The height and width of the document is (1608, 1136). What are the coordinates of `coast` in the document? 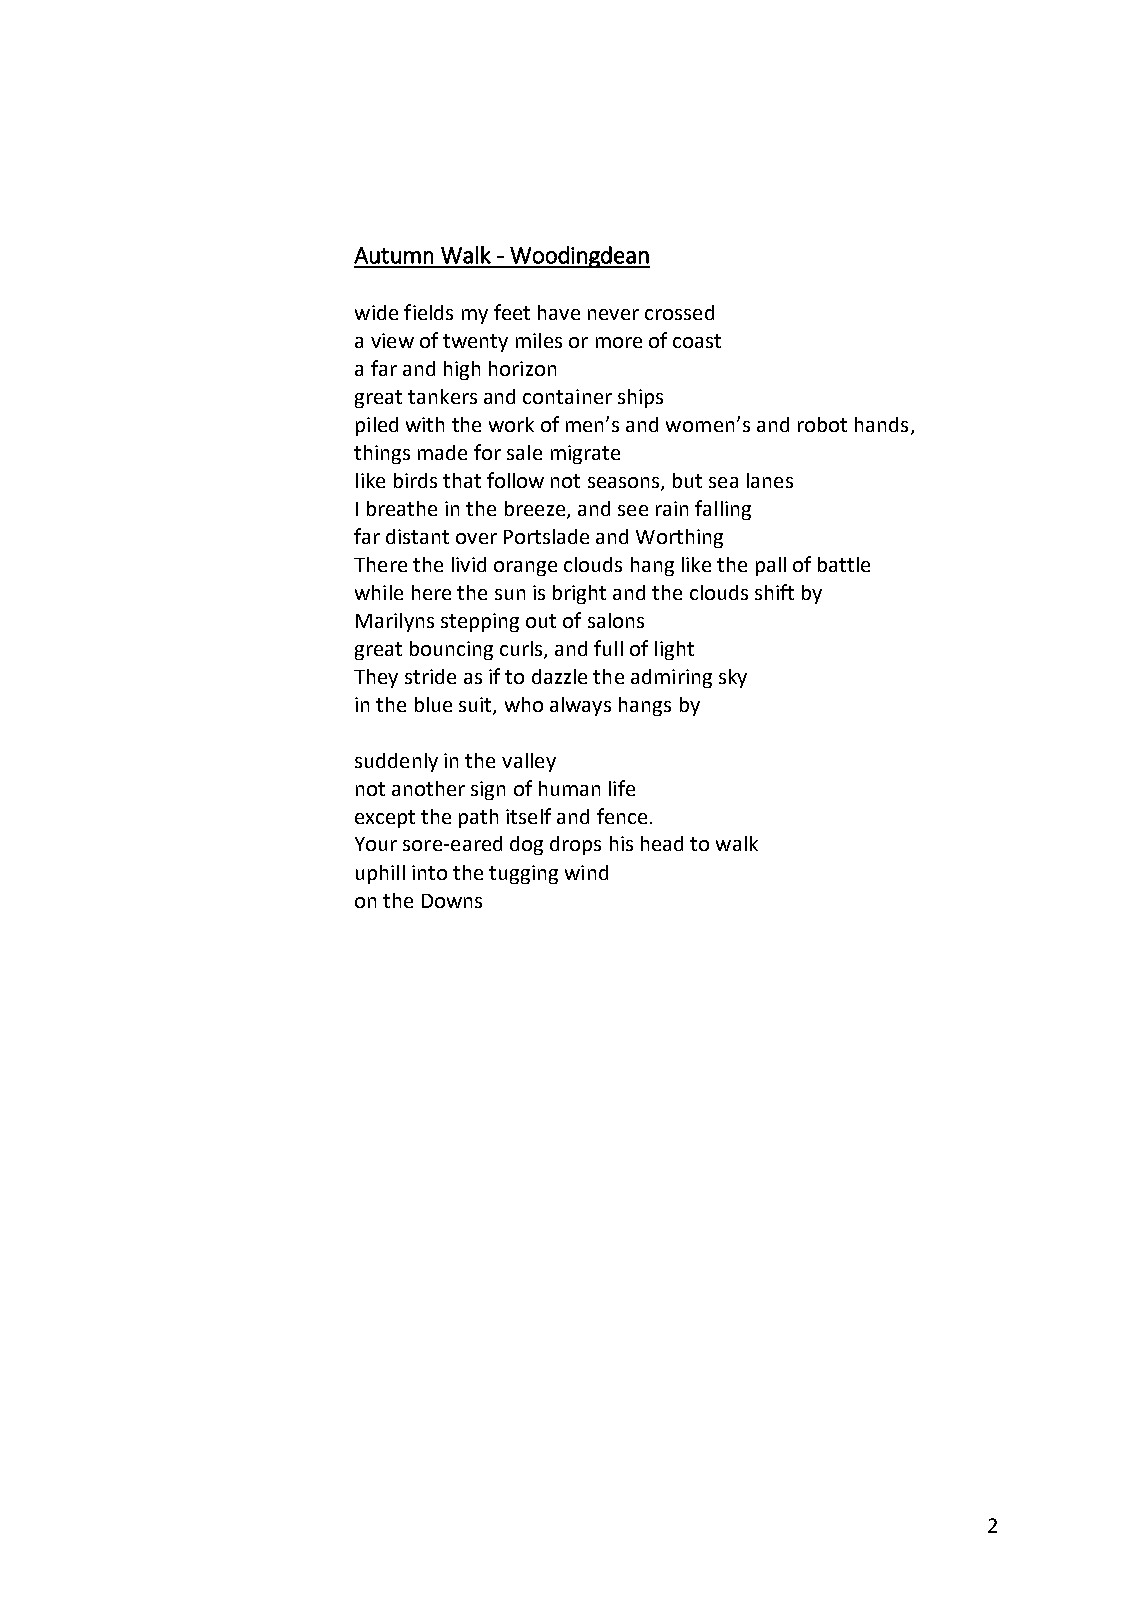 It's located at (697, 341).
